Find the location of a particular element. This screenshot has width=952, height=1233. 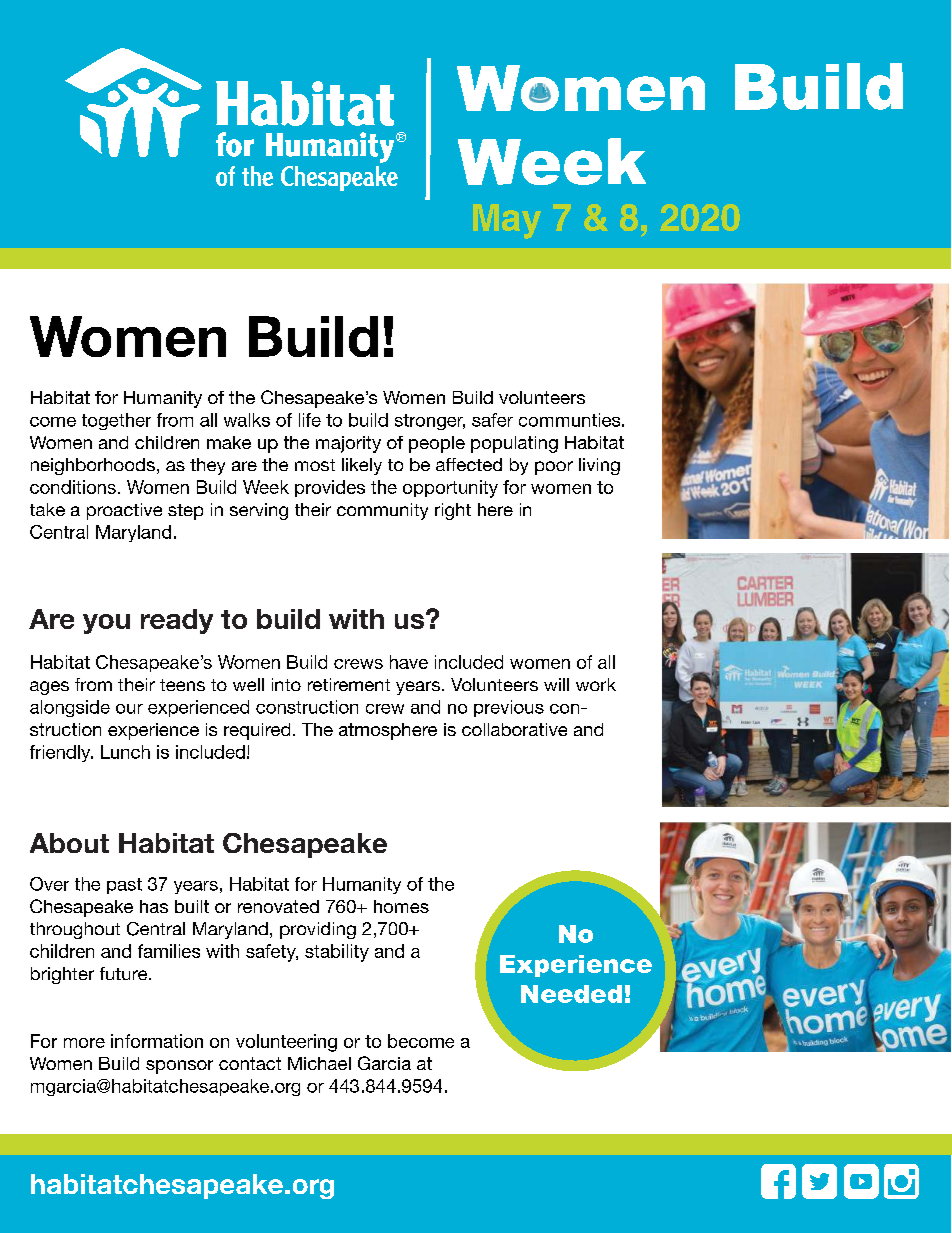

populating is located at coordinates (514, 444).
